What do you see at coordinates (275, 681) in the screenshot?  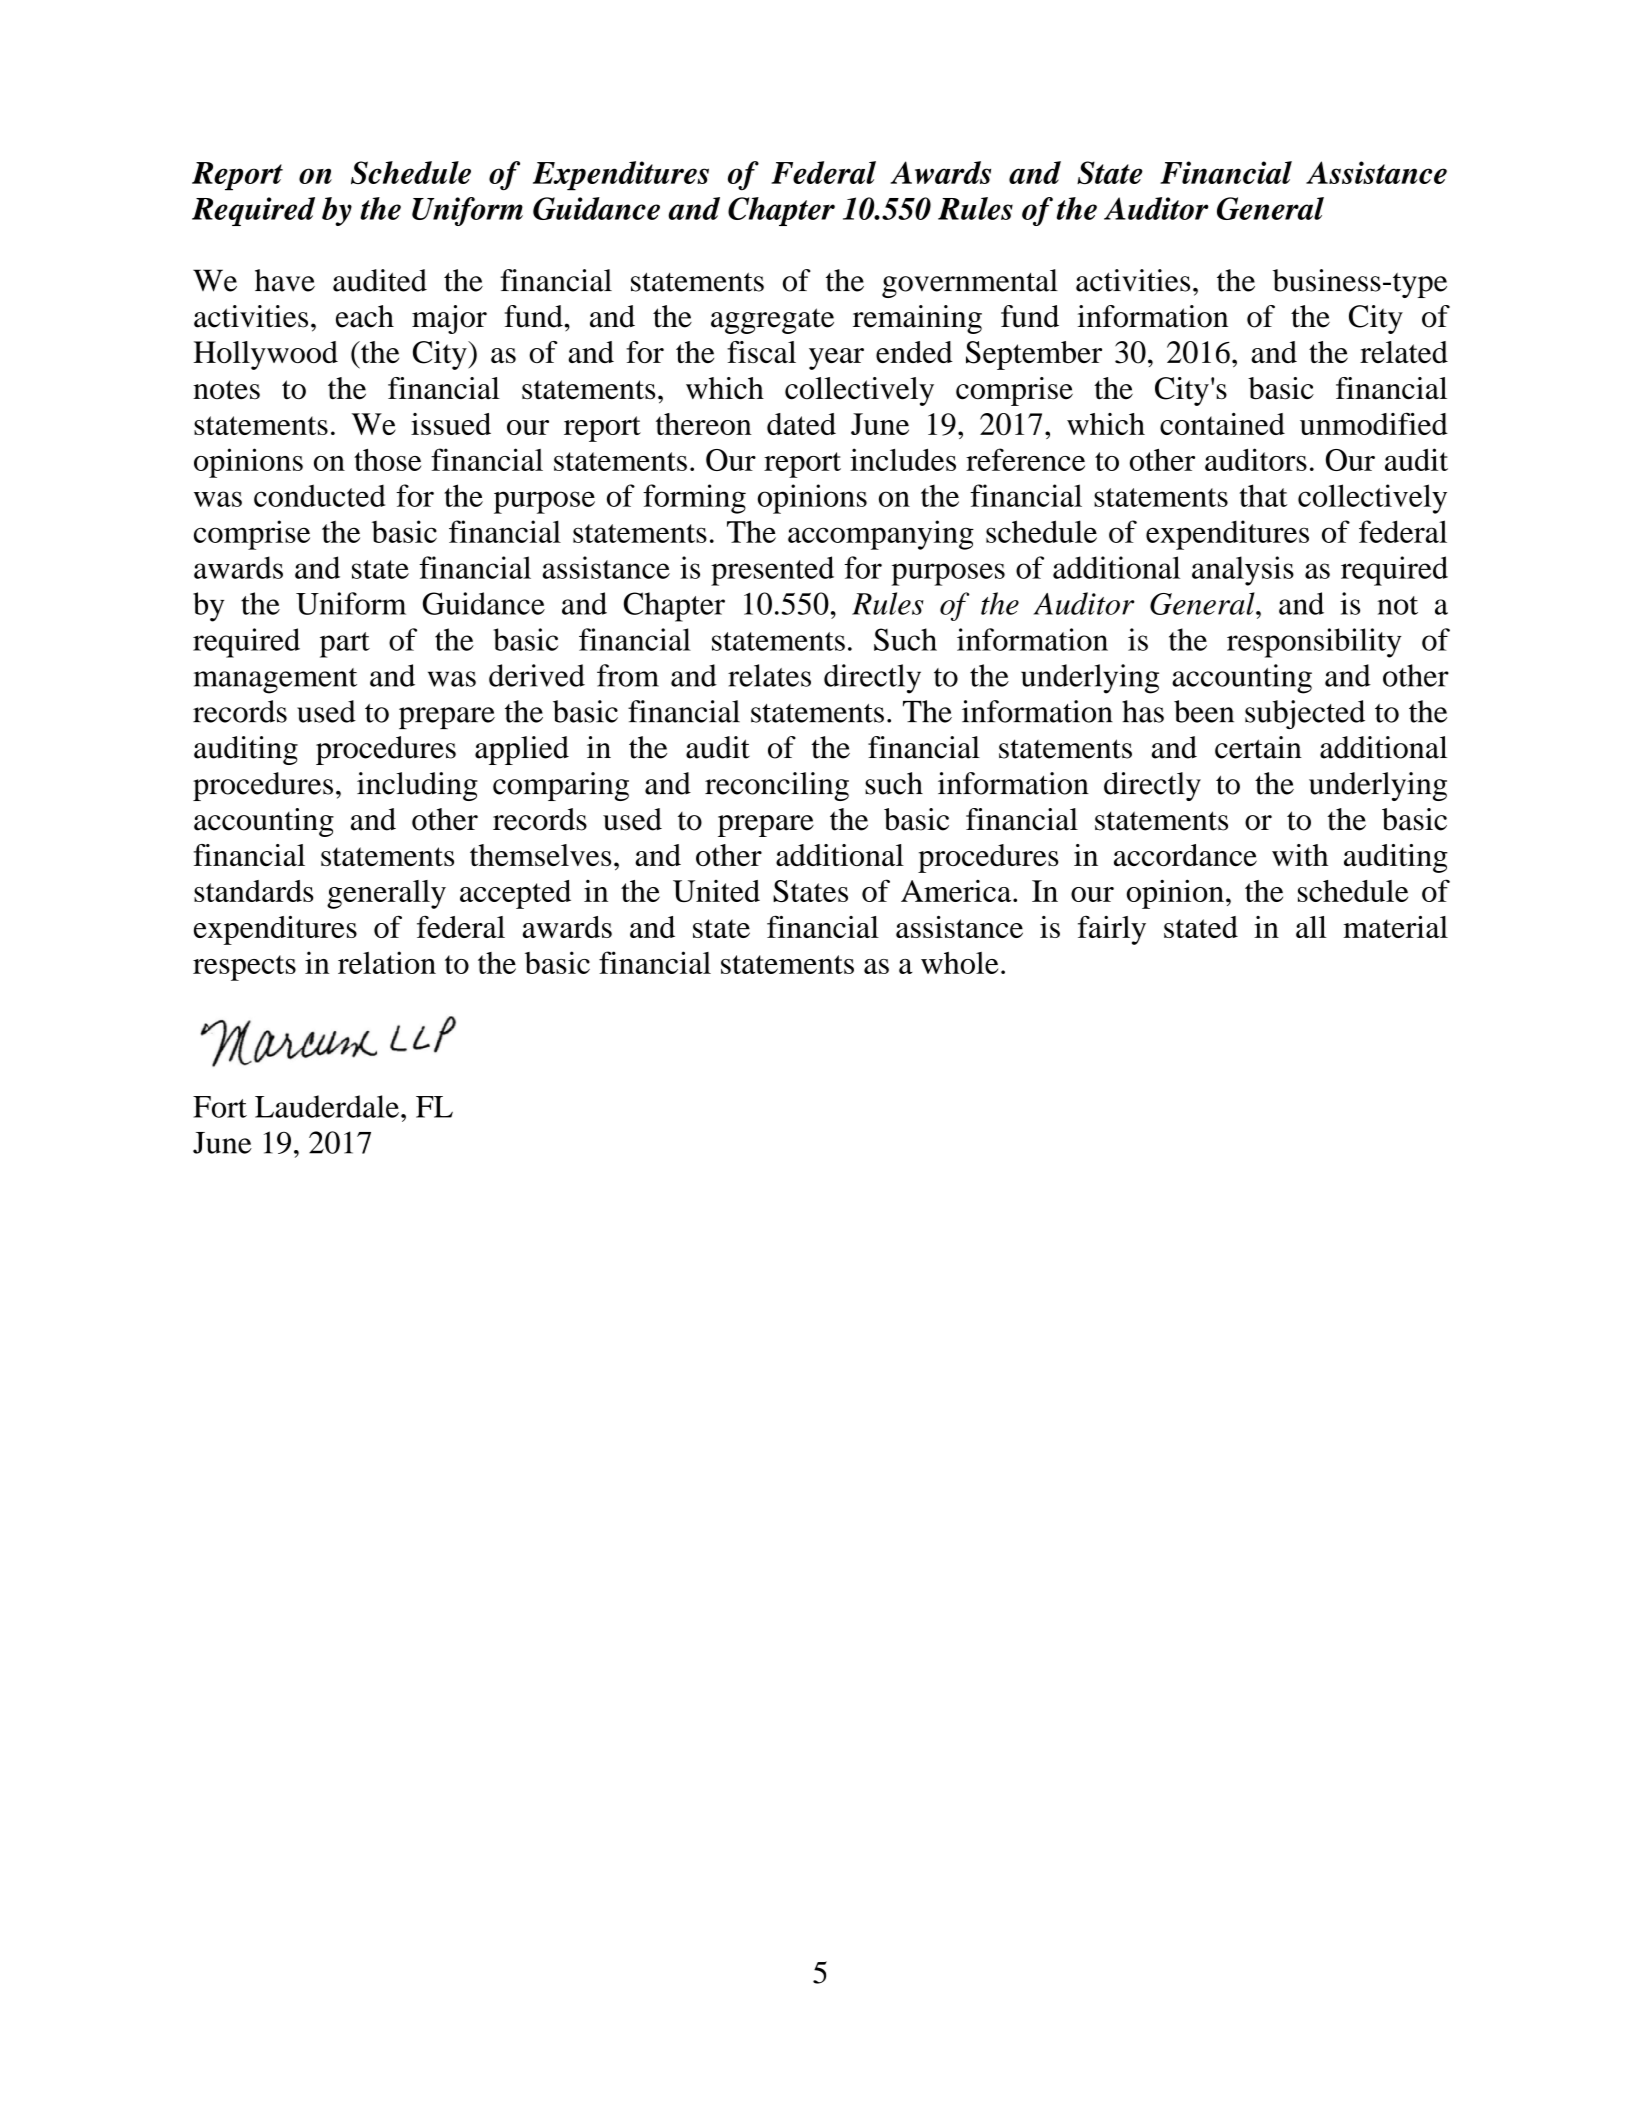 I see `management` at bounding box center [275, 681].
